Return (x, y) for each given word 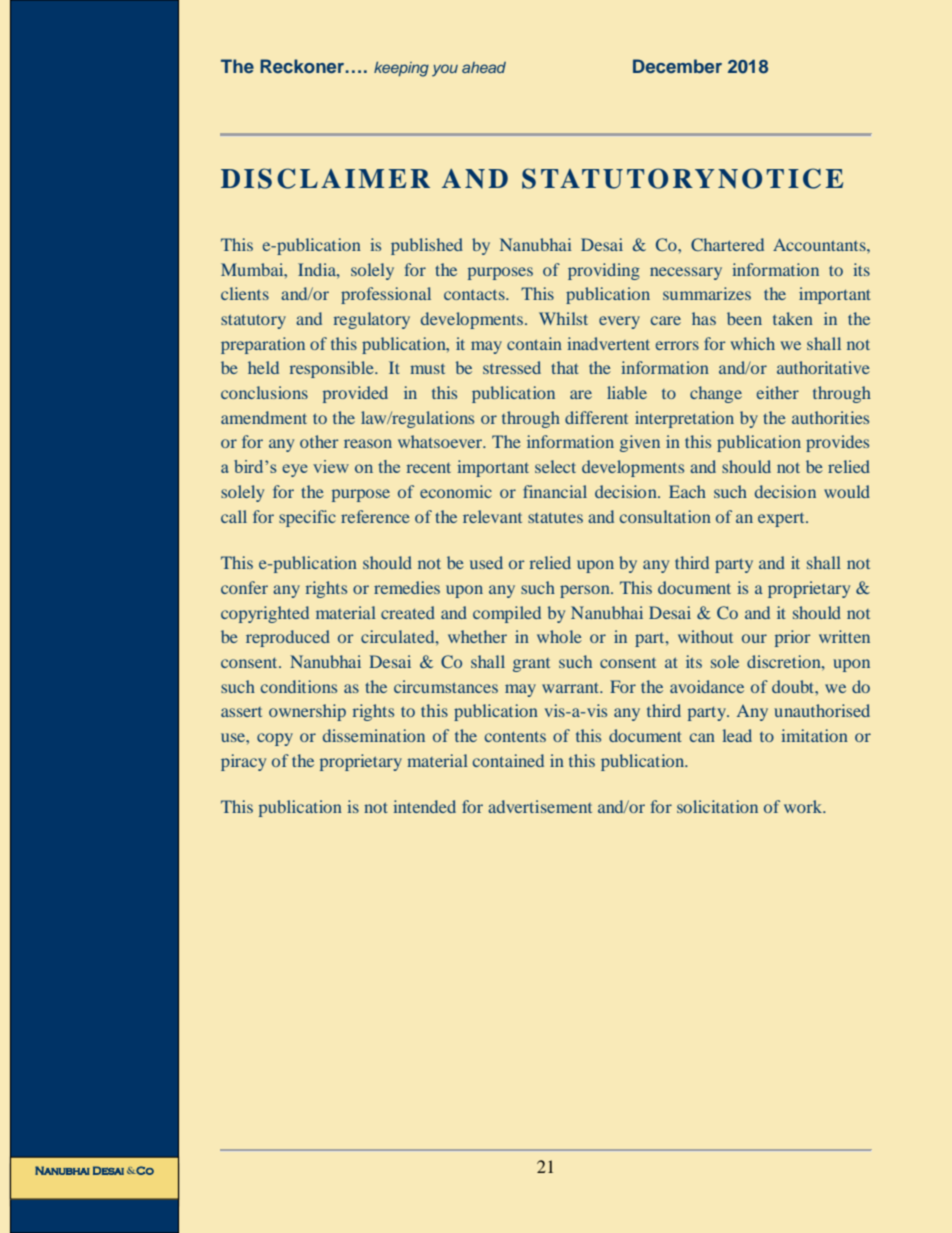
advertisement (540, 806)
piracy (243, 762)
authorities (830, 417)
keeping (401, 69)
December (677, 66)
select (555, 466)
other (319, 441)
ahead (484, 67)
